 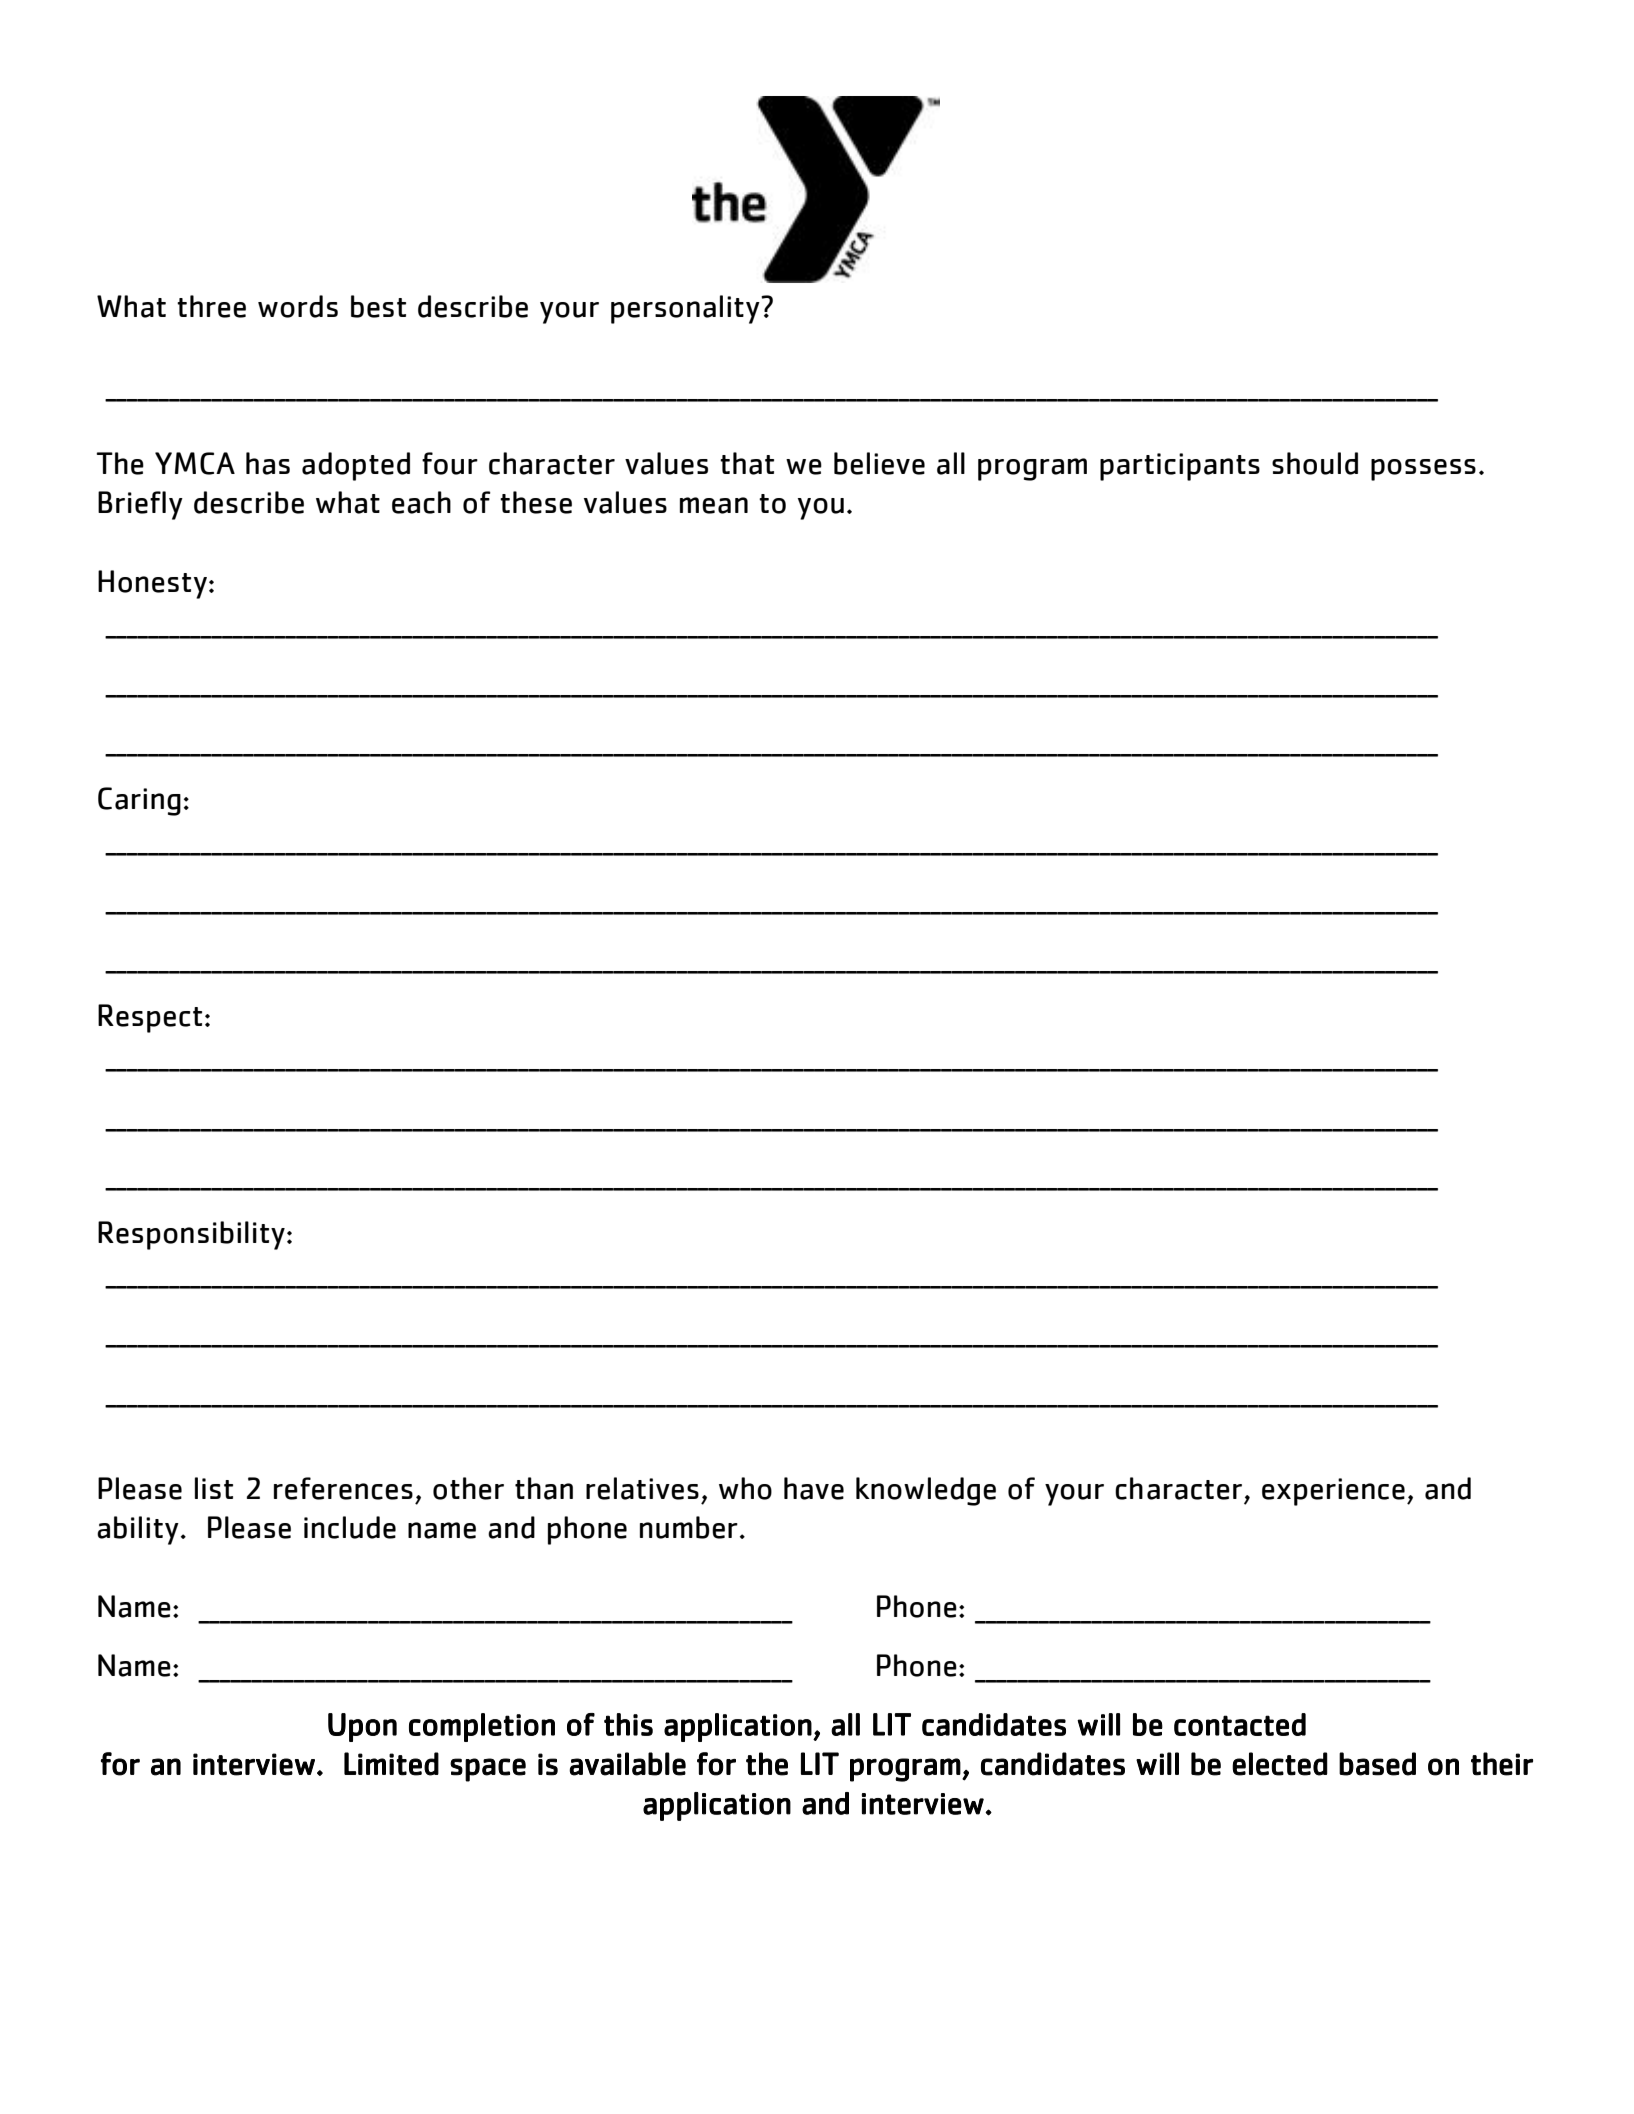 What do you see at coordinates (686, 309) in the screenshot?
I see `personality` at bounding box center [686, 309].
